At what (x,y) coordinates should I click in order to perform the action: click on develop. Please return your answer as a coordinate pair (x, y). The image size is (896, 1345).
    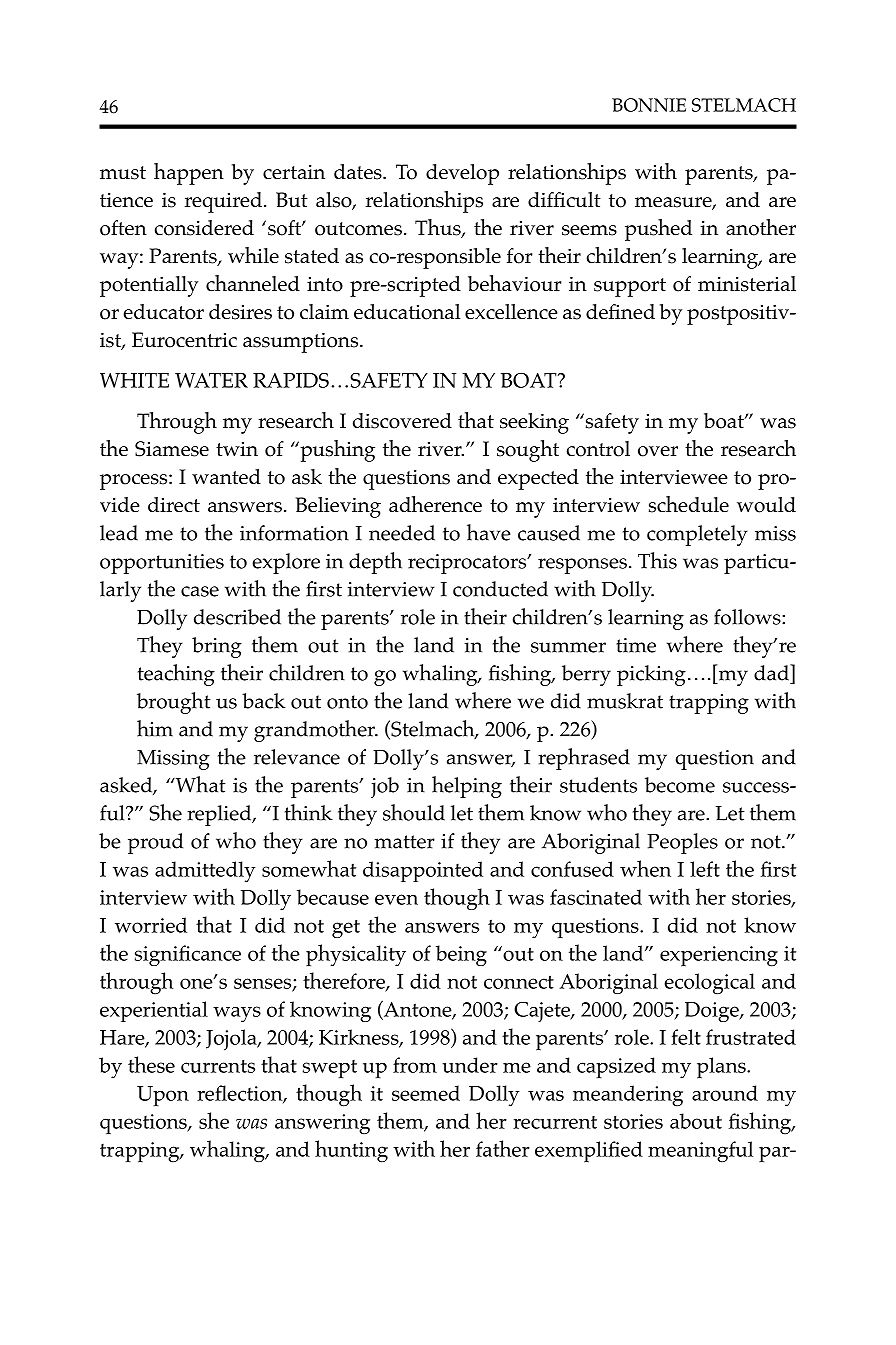
    Looking at the image, I should click on (462, 174).
